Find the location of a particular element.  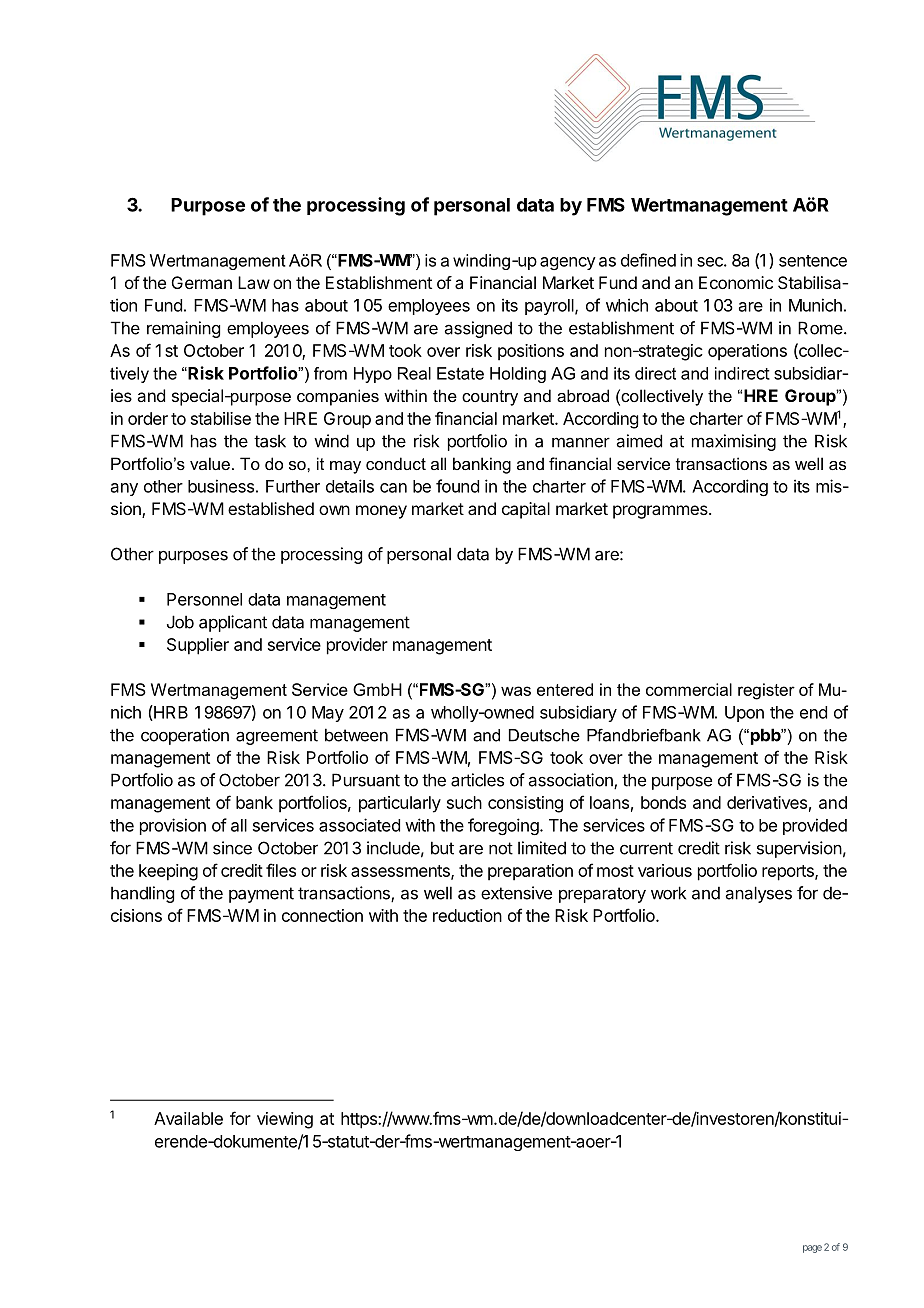

articles is located at coordinates (477, 780).
